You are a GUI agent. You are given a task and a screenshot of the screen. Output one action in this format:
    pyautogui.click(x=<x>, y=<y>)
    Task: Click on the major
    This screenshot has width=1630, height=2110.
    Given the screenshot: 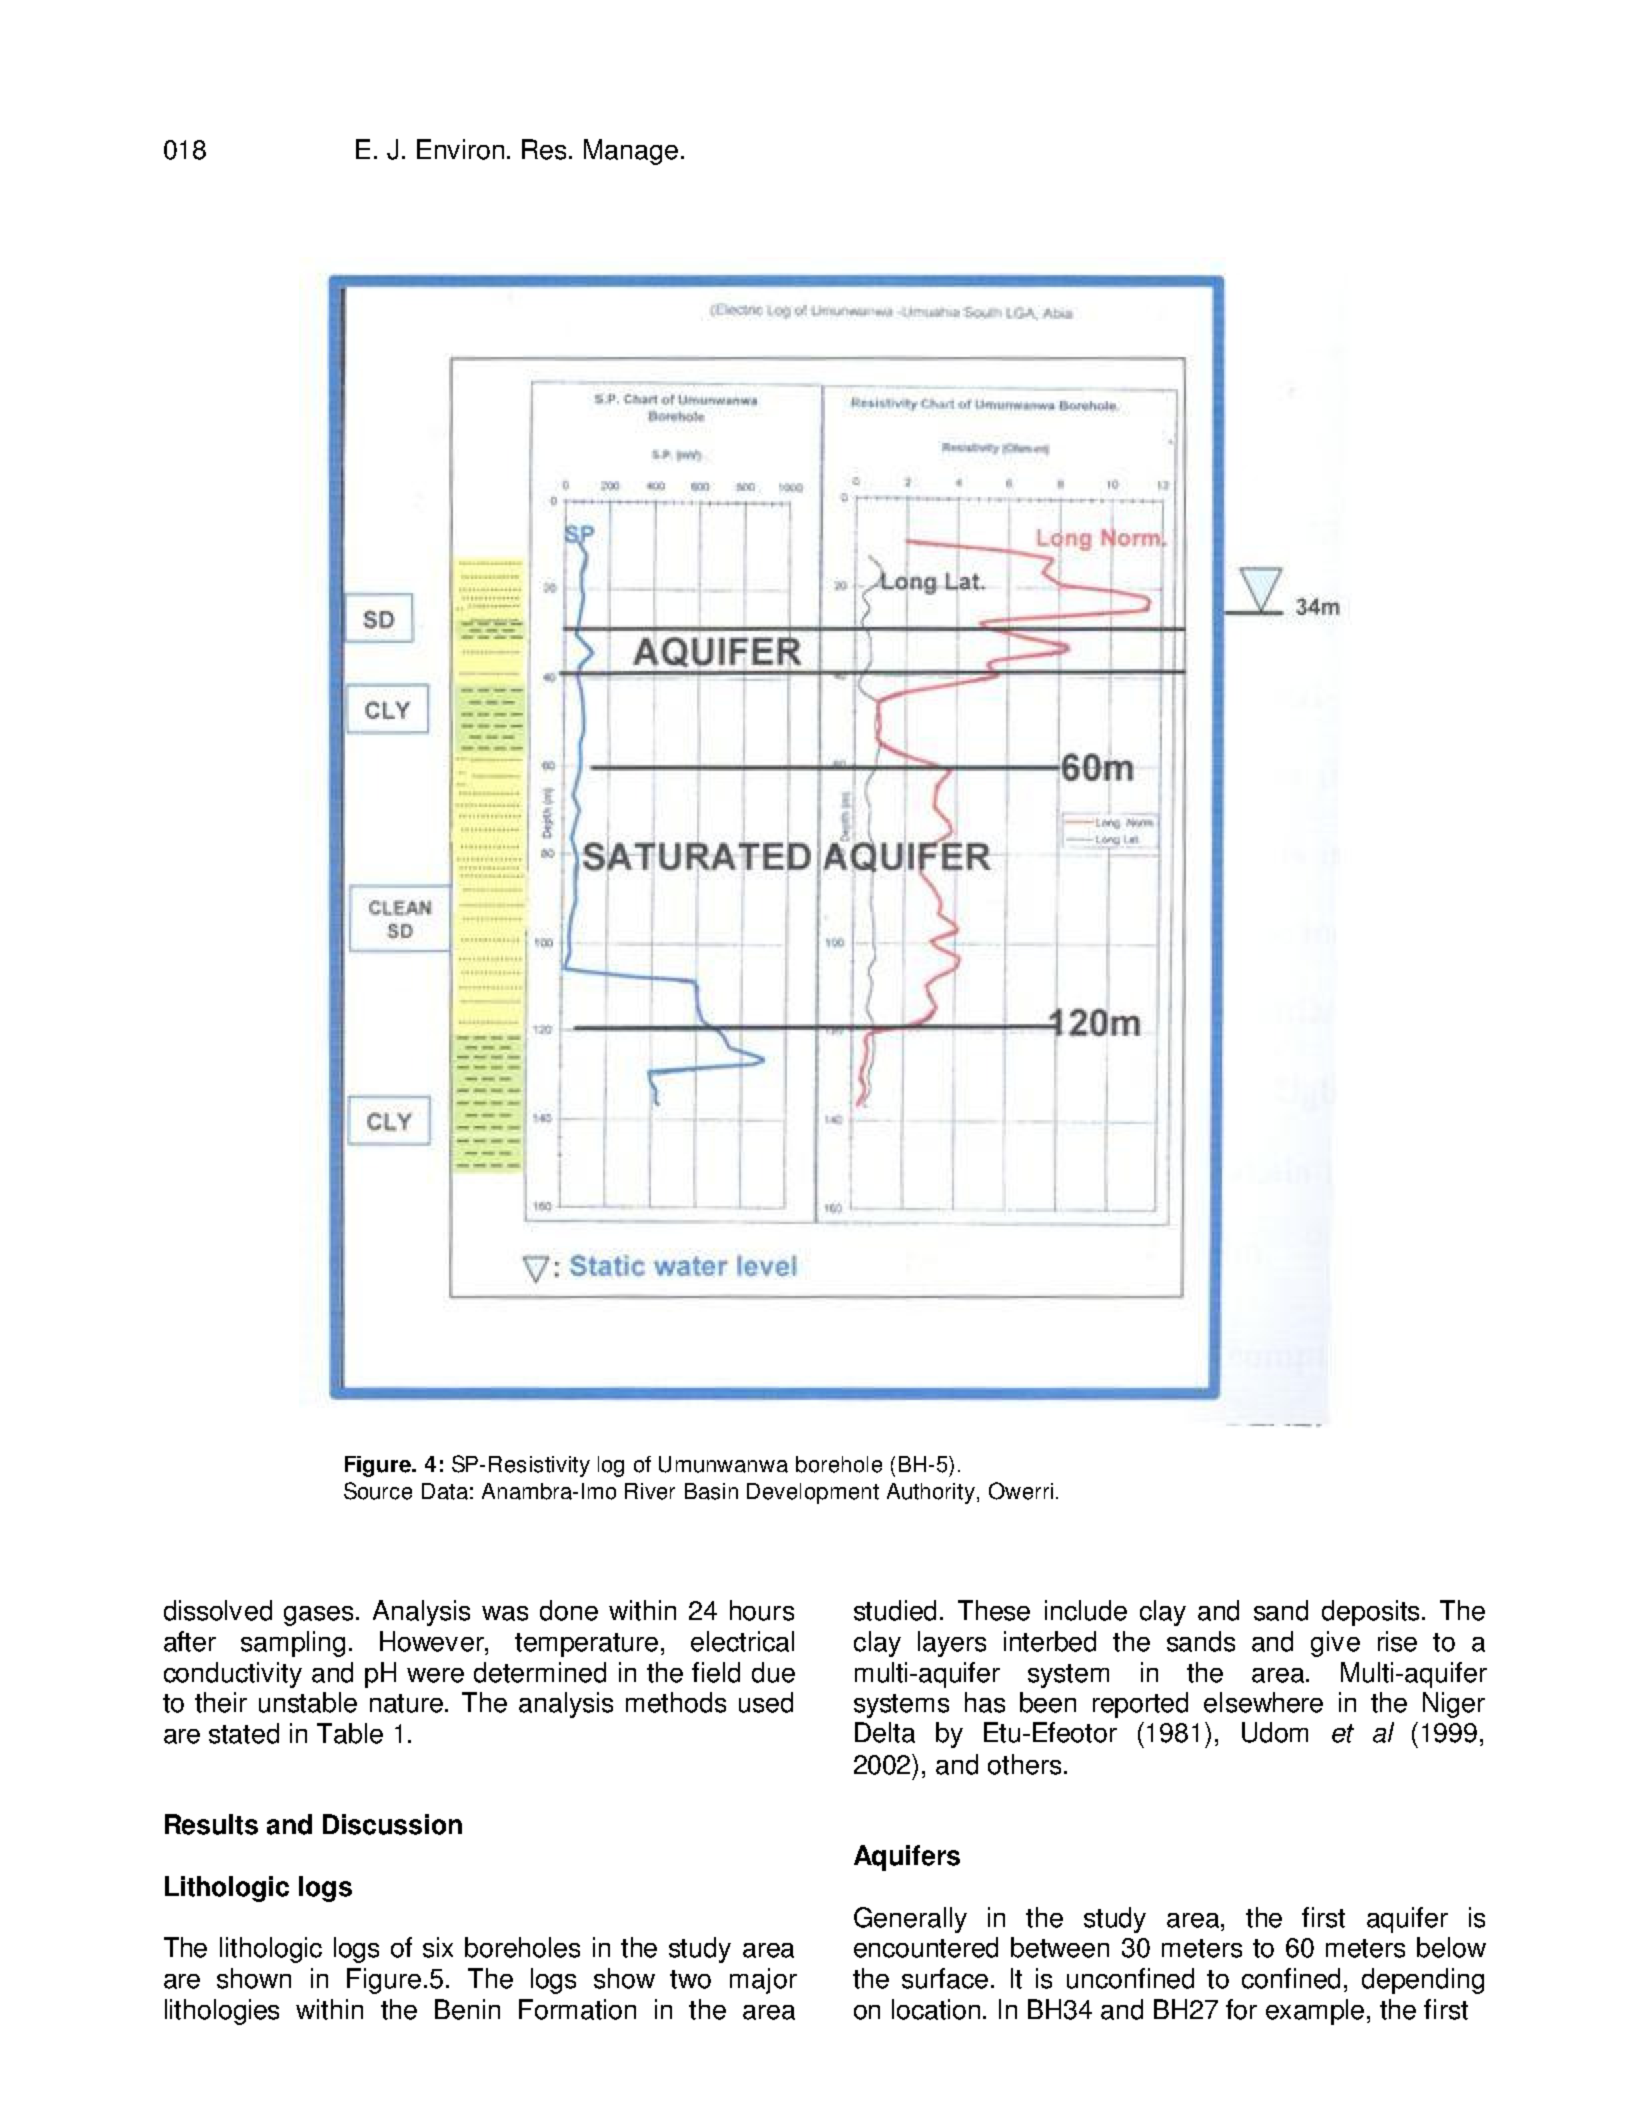 What is the action you would take?
    pyautogui.click(x=763, y=1981)
